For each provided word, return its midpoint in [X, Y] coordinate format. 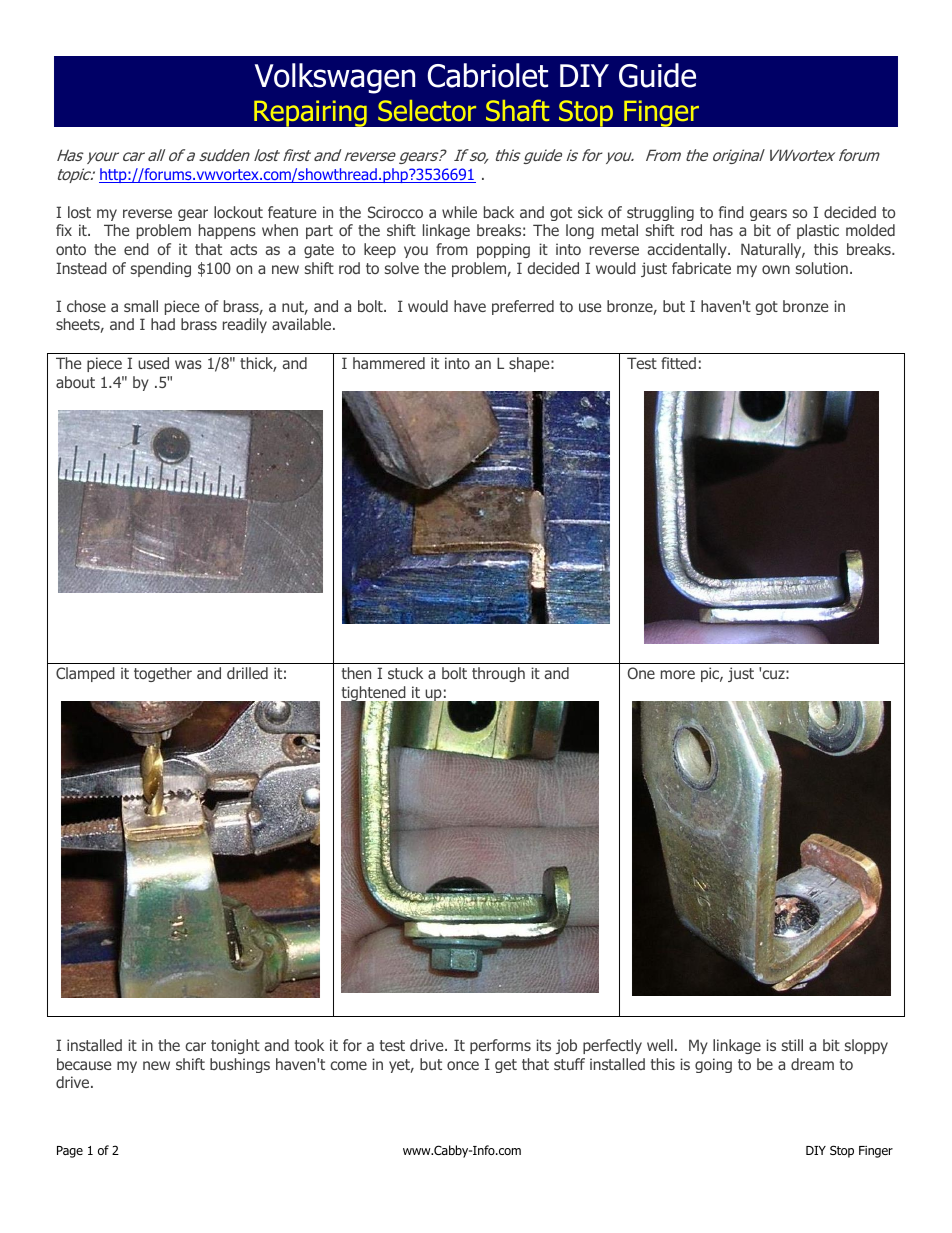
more [678, 674]
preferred [523, 307]
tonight [235, 1046]
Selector [427, 111]
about [75, 382]
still [792, 1045]
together [163, 674]
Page [70, 1152]
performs [500, 1046]
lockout [238, 212]
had [163, 324]
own [776, 269]
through [498, 674]
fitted [678, 363]
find [731, 212]
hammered [389, 363]
